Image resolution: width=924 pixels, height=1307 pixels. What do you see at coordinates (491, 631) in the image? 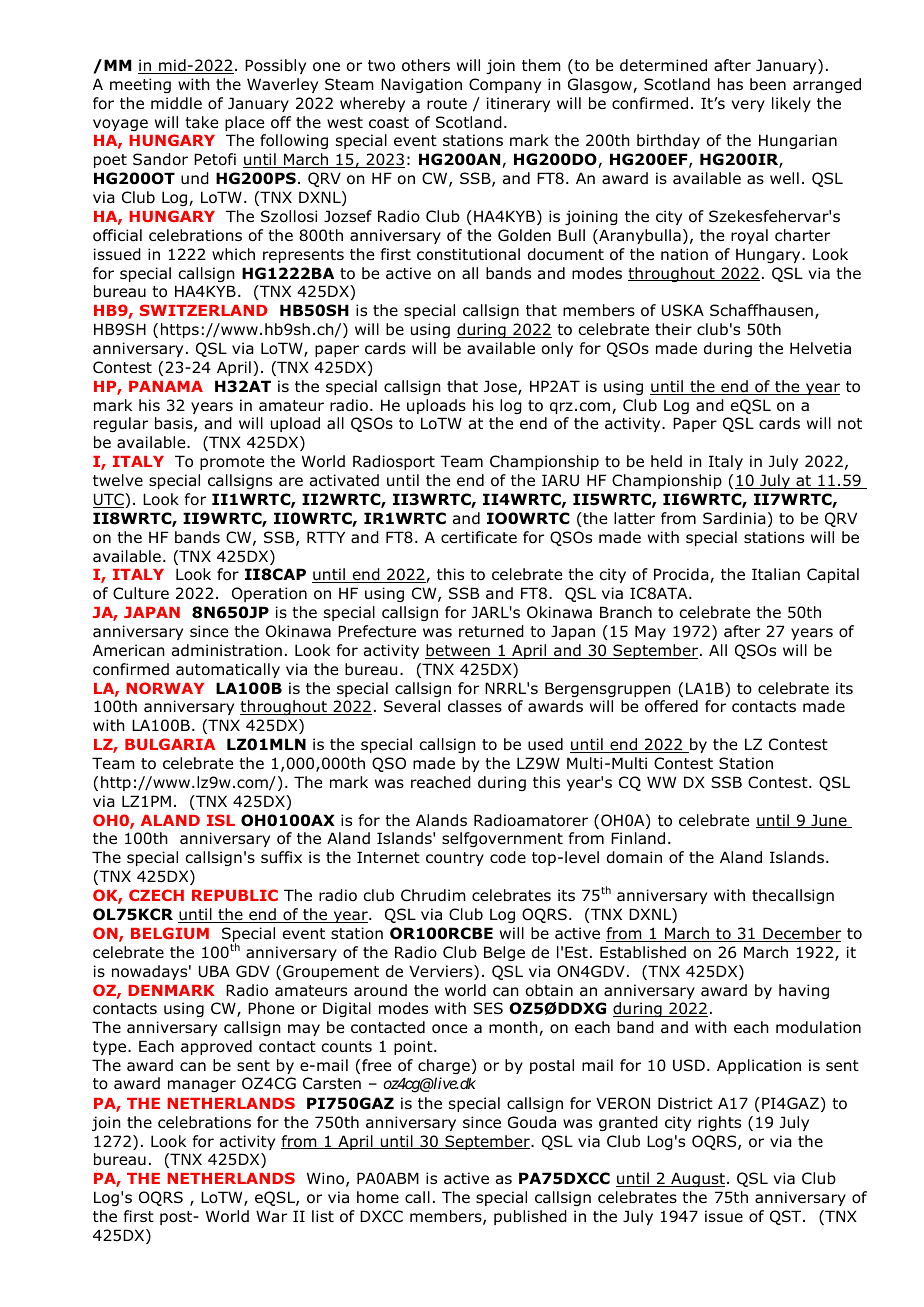
I see `returned` at bounding box center [491, 631].
